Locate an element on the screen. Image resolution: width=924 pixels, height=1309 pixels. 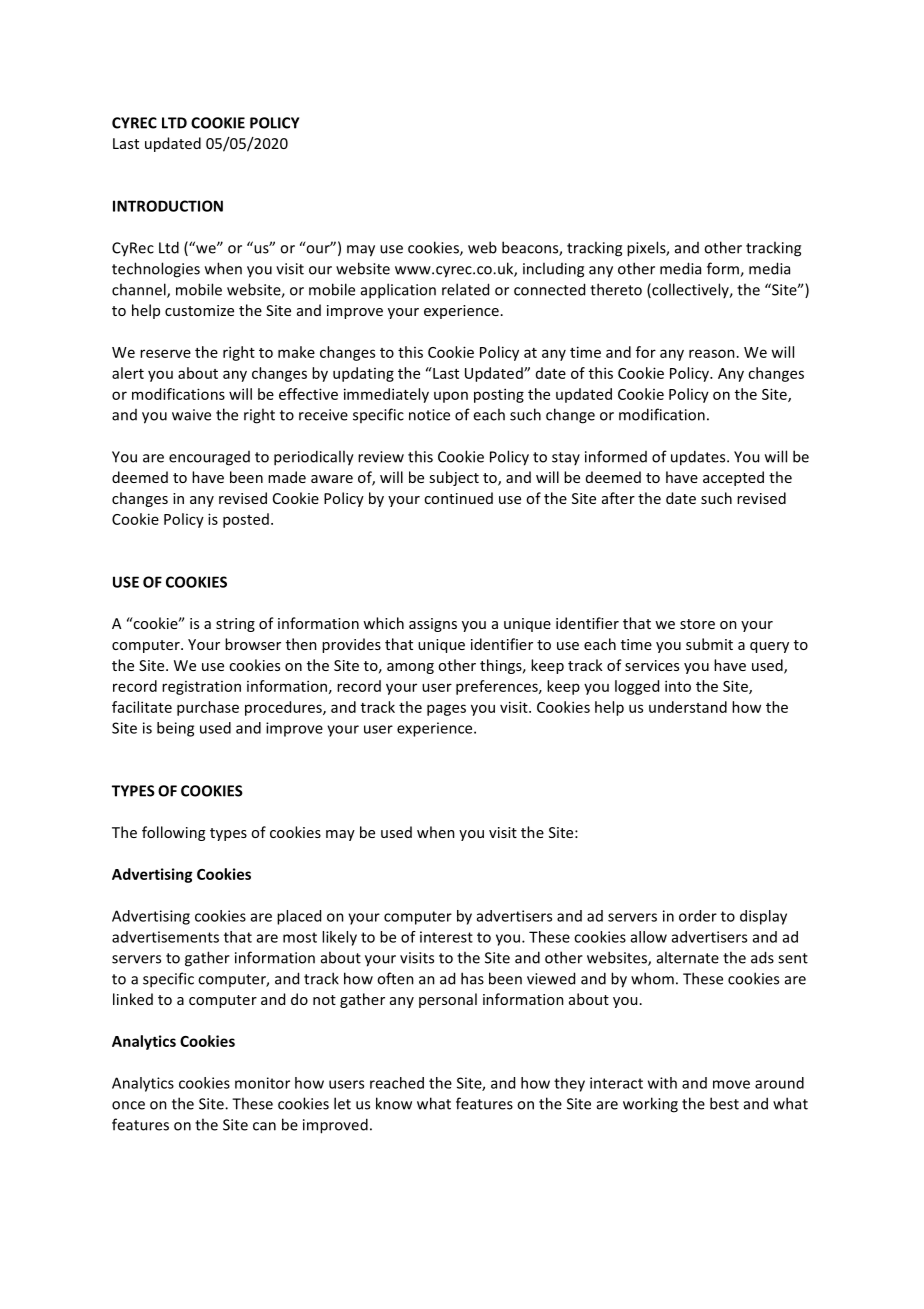
related is located at coordinates (465, 289).
